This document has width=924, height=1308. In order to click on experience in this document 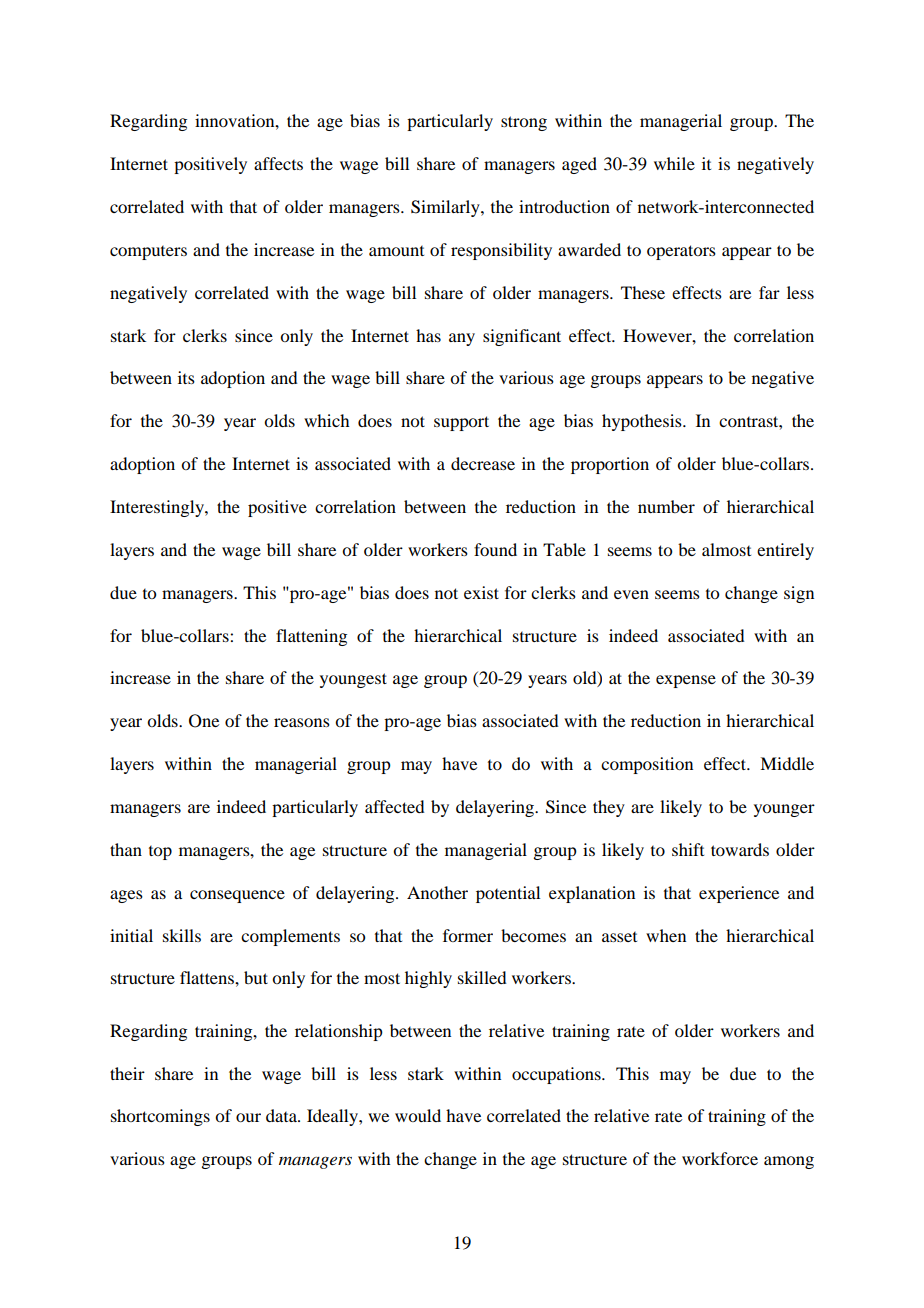, I will do `click(739, 894)`.
